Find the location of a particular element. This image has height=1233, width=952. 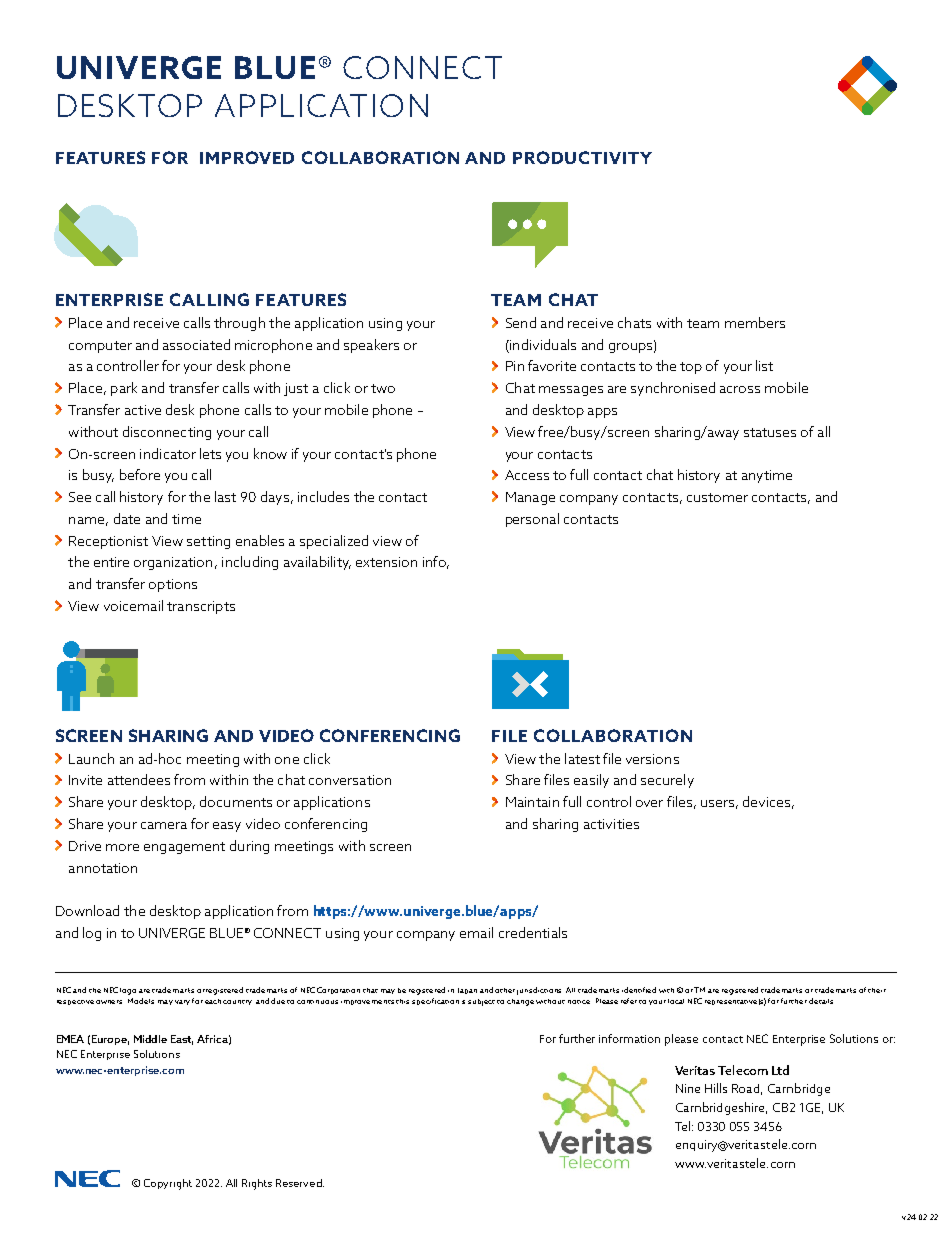

Copyright is located at coordinates (168, 1184).
